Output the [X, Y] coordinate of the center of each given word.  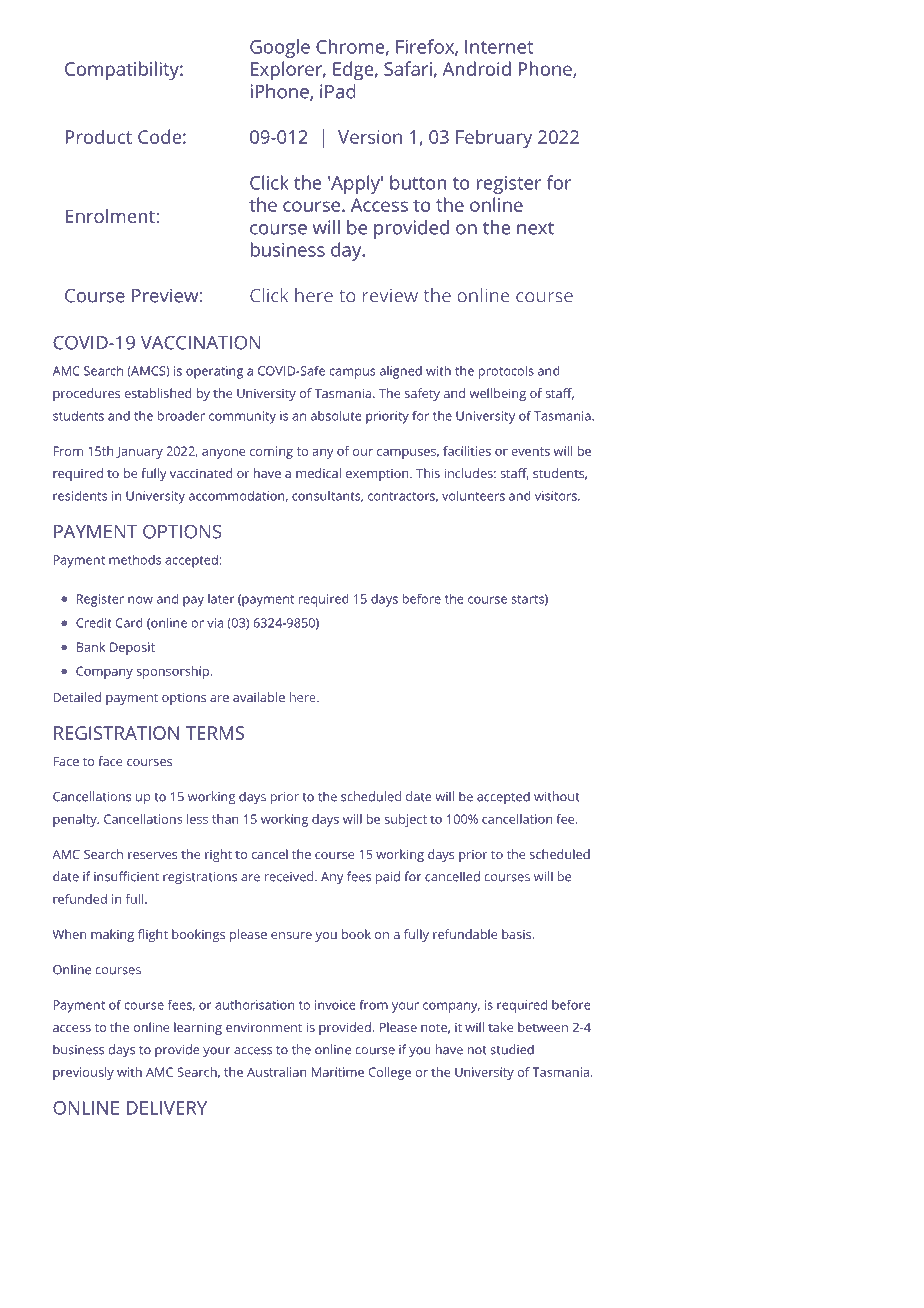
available [259, 697]
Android [476, 68]
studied [512, 1049]
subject [405, 820]
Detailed [77, 697]
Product [99, 136]
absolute [336, 416]
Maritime [338, 1072]
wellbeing [498, 394]
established [158, 393]
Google [280, 48]
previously [83, 1073]
